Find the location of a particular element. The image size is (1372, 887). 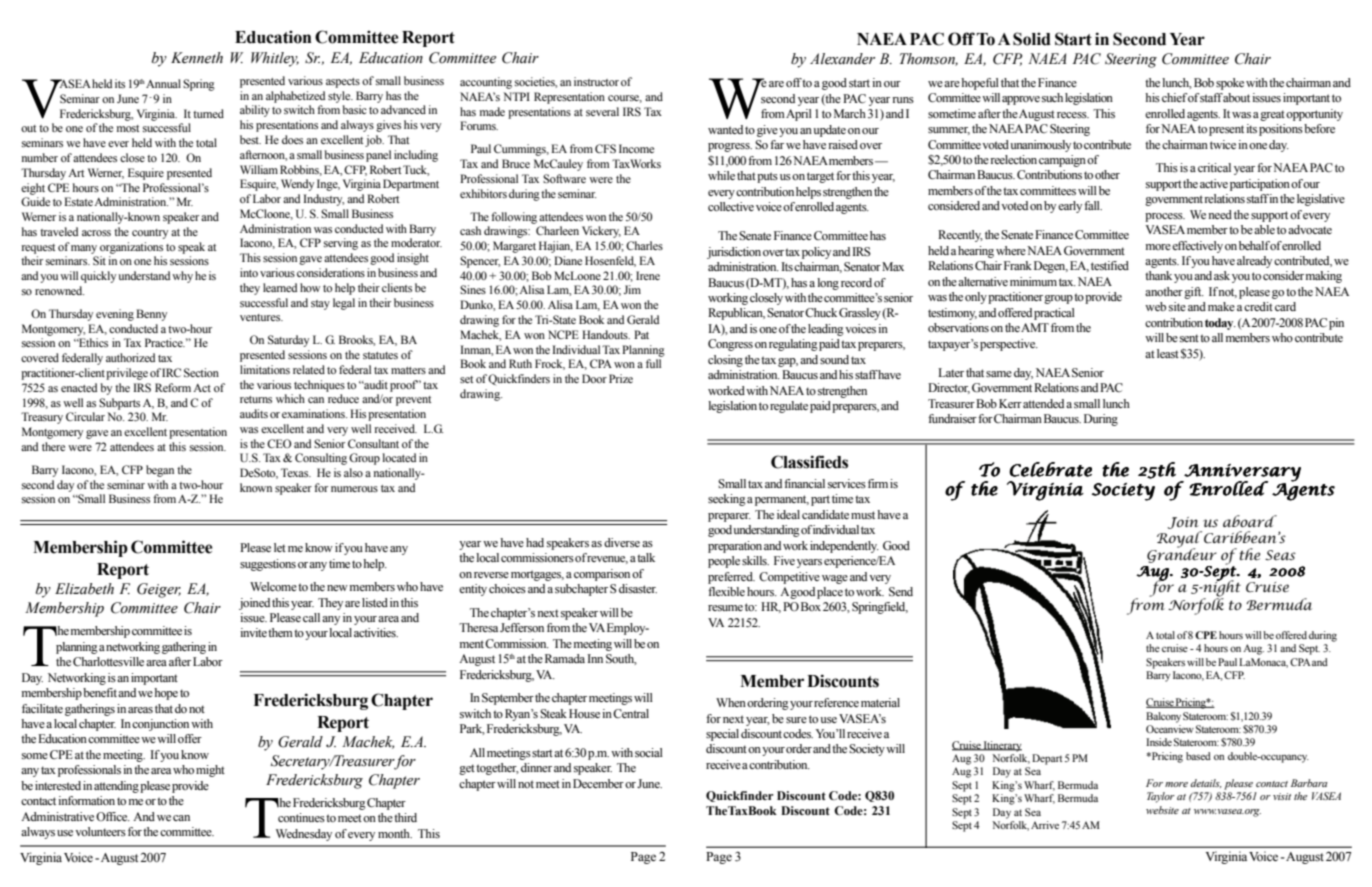

CEO is located at coordinates (279, 443).
